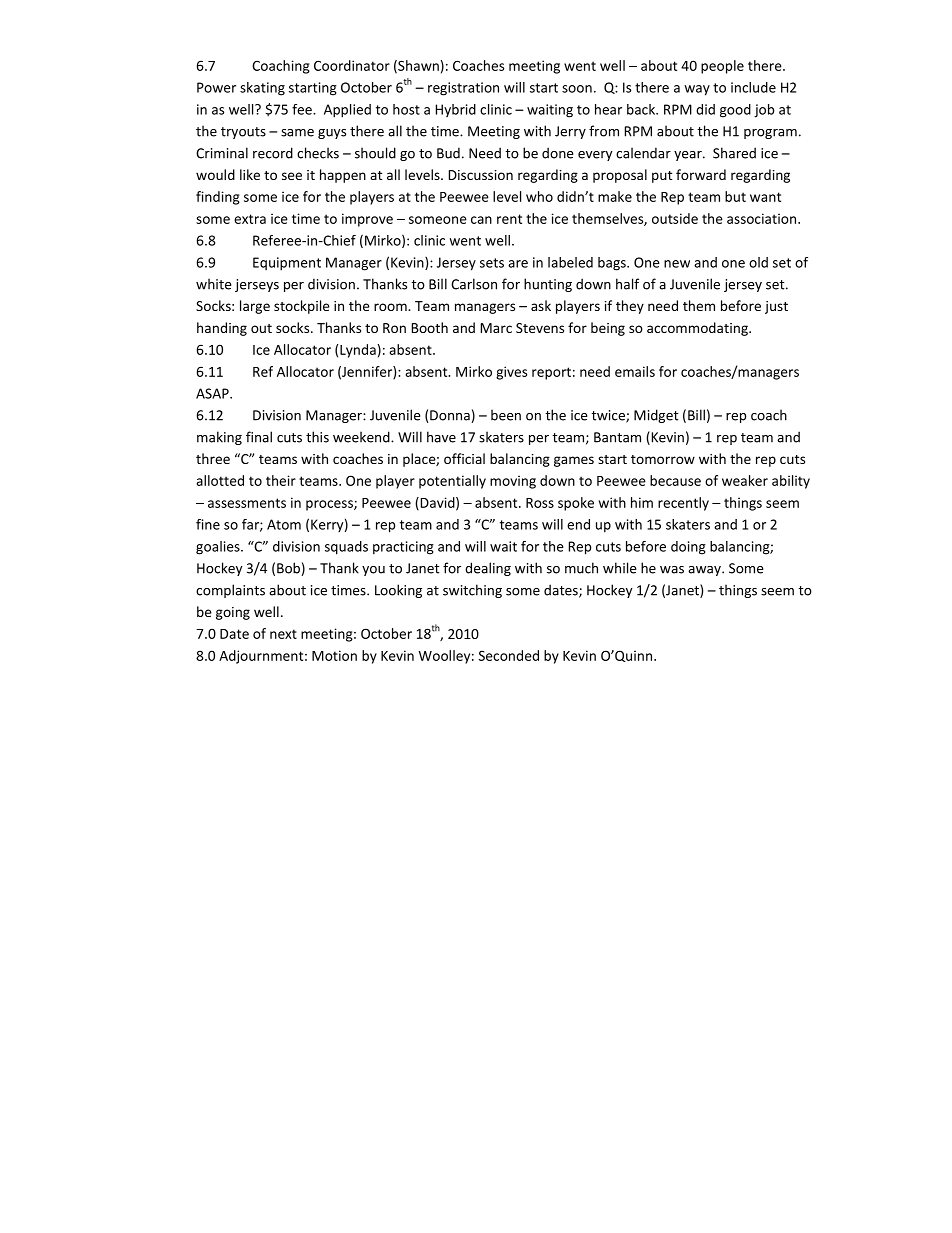 Image resolution: width=952 pixels, height=1233 pixels. I want to click on registration, so click(463, 89).
